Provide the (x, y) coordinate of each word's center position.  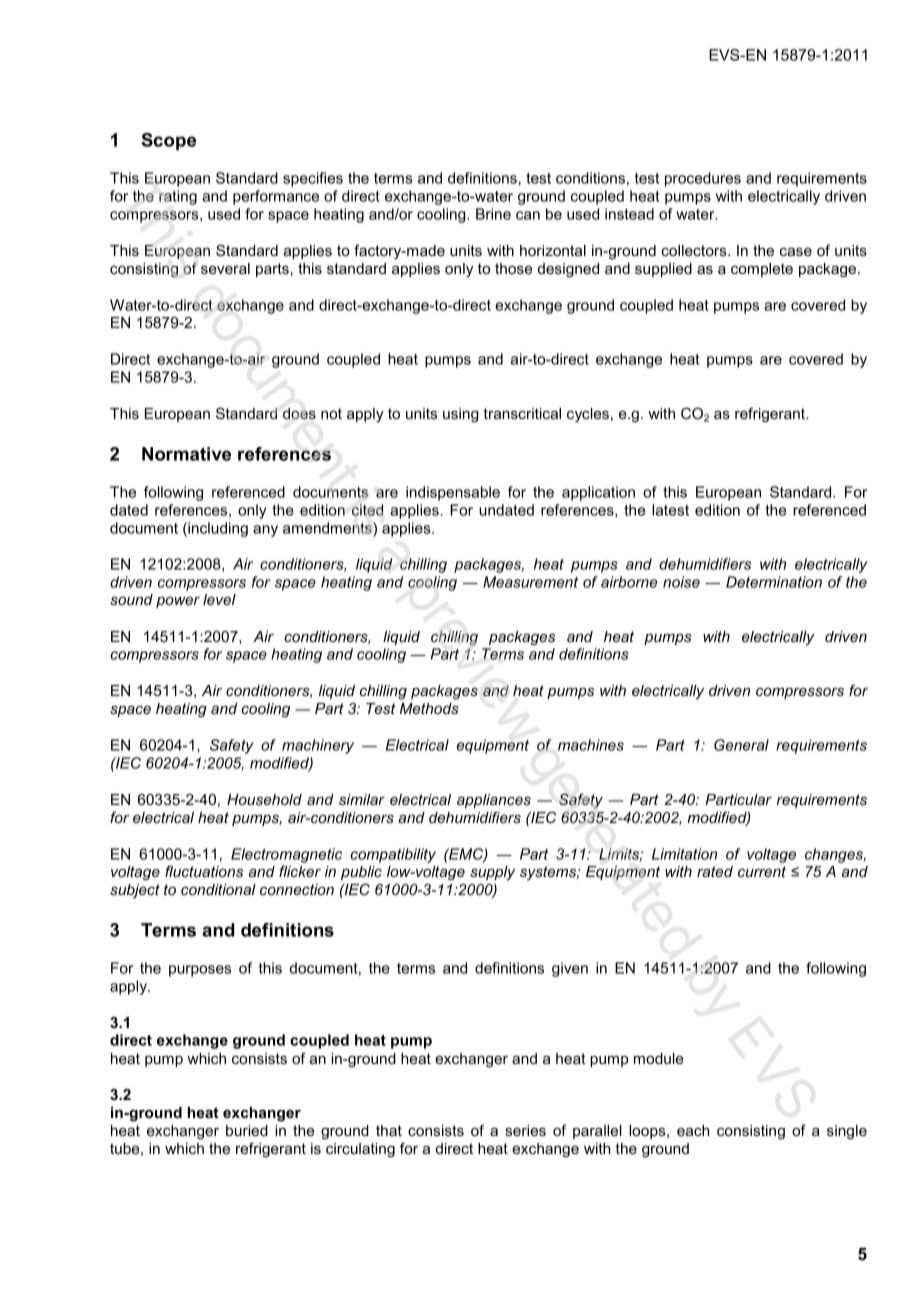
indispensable (453, 493)
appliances (494, 801)
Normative (186, 454)
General (741, 745)
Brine (493, 214)
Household (264, 799)
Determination (774, 582)
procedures (703, 179)
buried (247, 1130)
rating (178, 197)
